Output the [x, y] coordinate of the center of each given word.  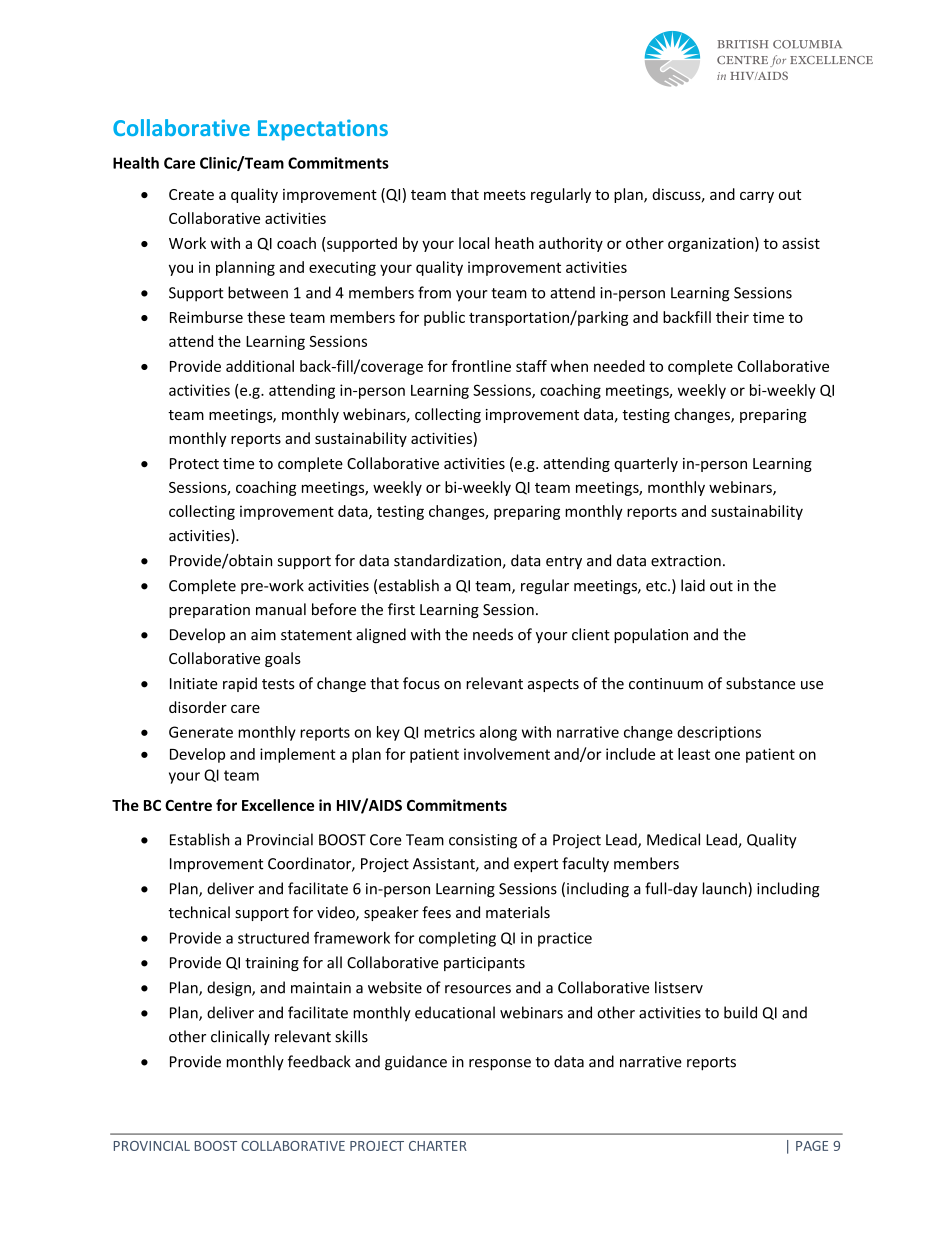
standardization [448, 561]
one [727, 755]
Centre [188, 805]
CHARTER [438, 1146]
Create [191, 194]
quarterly [646, 464]
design [230, 989]
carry [757, 197]
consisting [483, 841]
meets [505, 195]
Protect [194, 463]
